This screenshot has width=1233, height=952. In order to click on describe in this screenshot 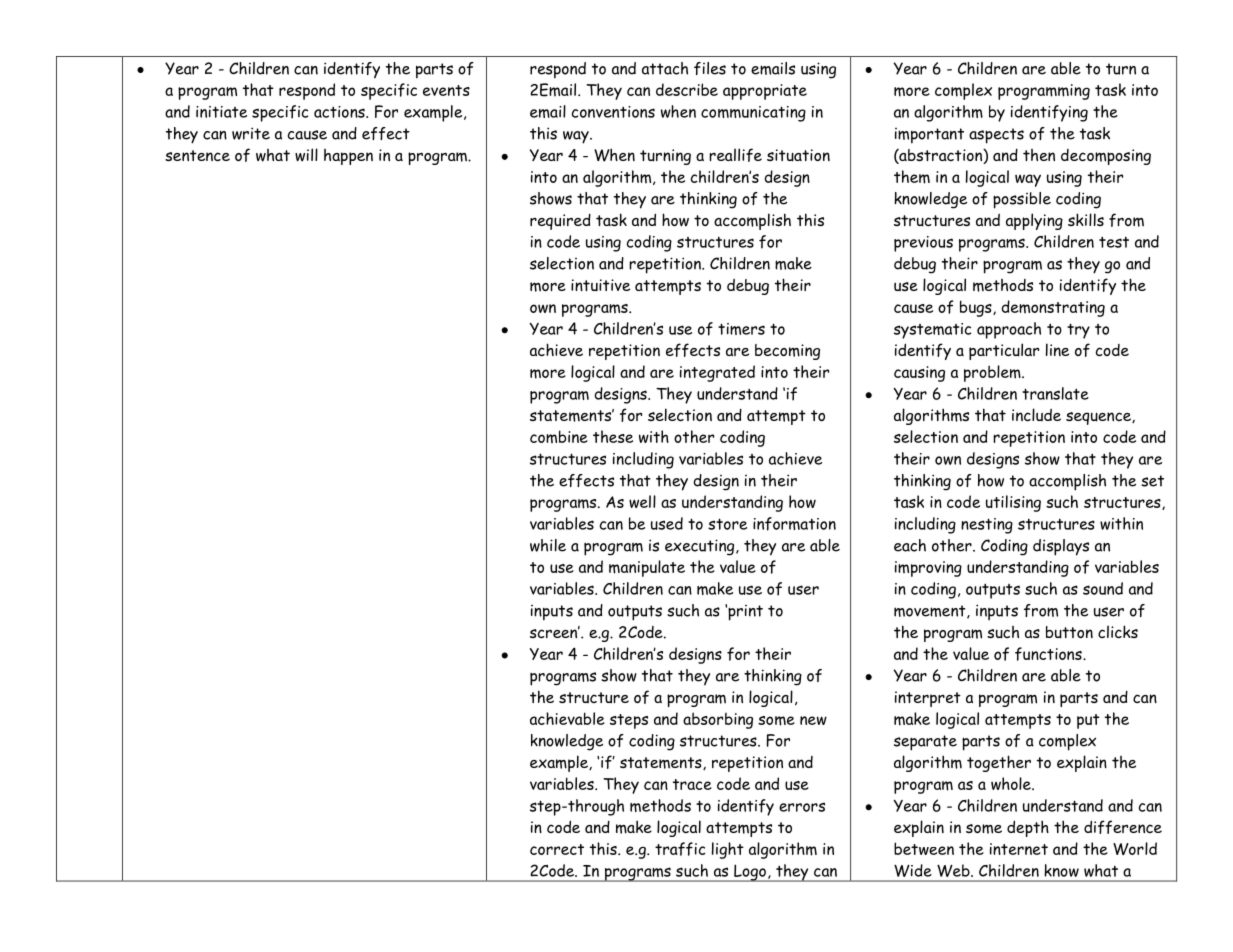, I will do `click(687, 89)`.
